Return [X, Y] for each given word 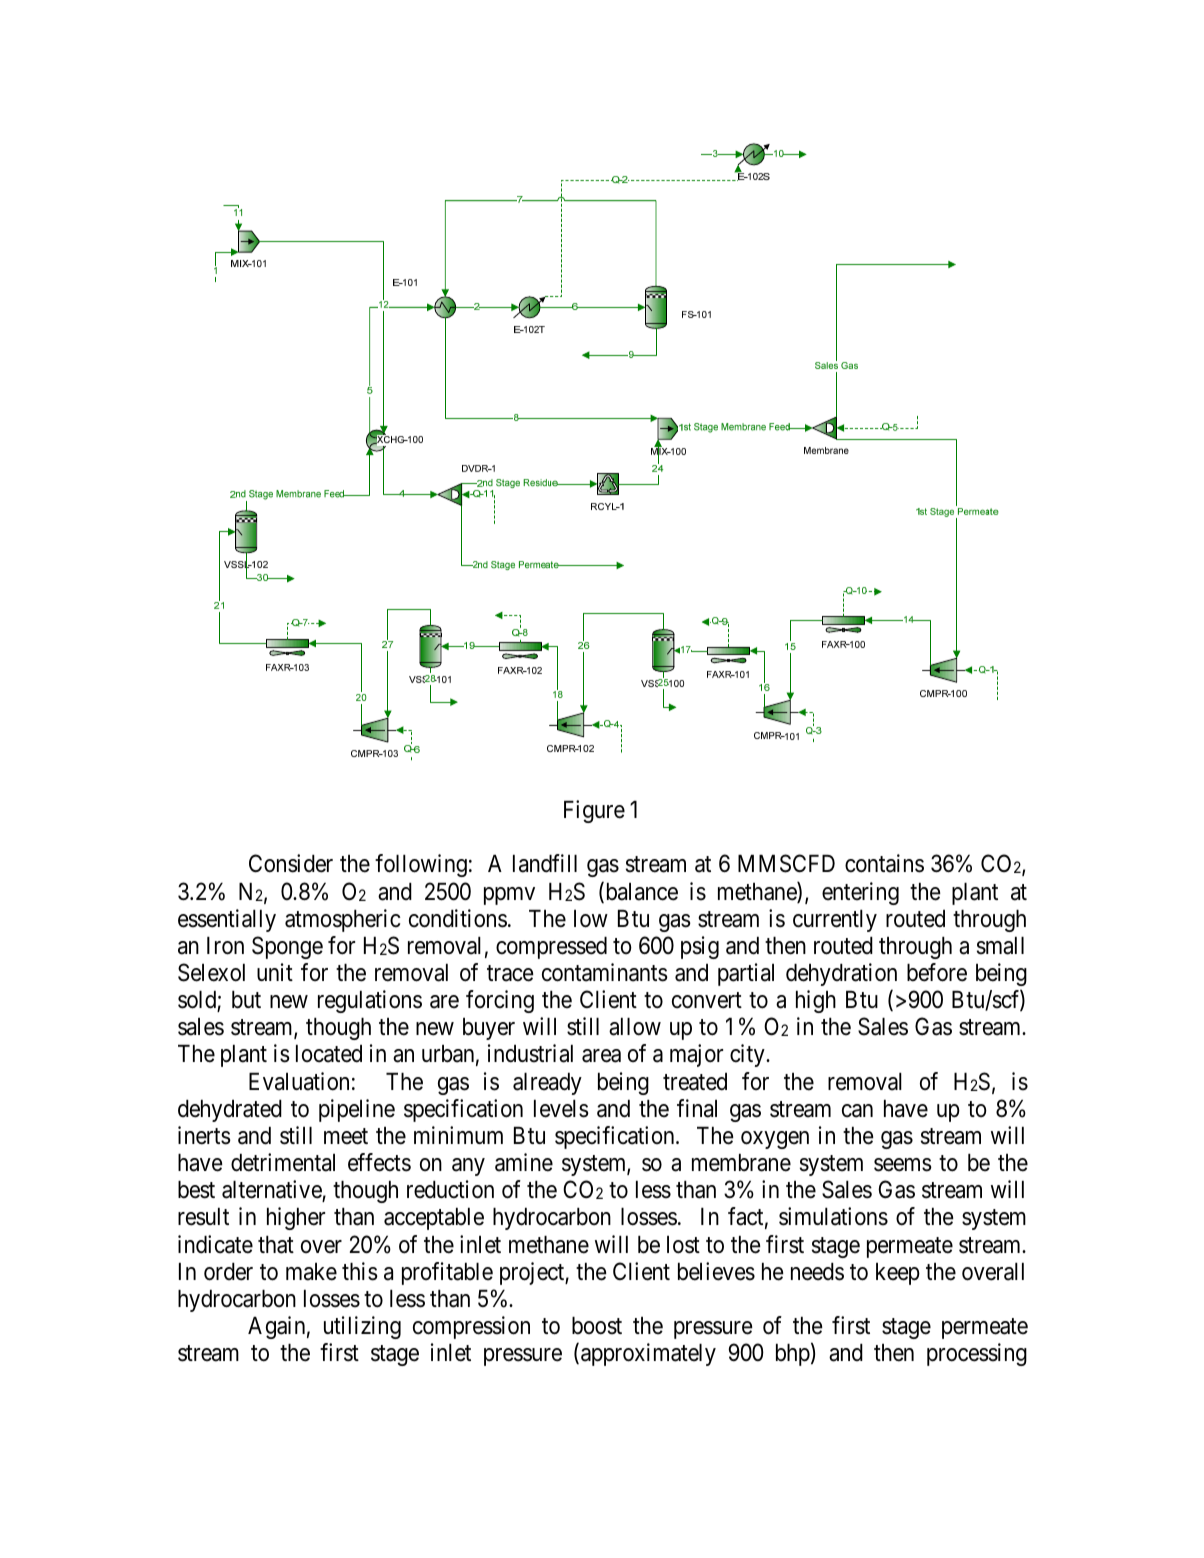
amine [524, 1162]
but [246, 1000]
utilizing [362, 1327]
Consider [291, 863]
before [937, 972]
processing [977, 1354]
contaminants [605, 972]
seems [903, 1165]
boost [597, 1326]
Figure [594, 811]
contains [884, 863]
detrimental [283, 1162]
